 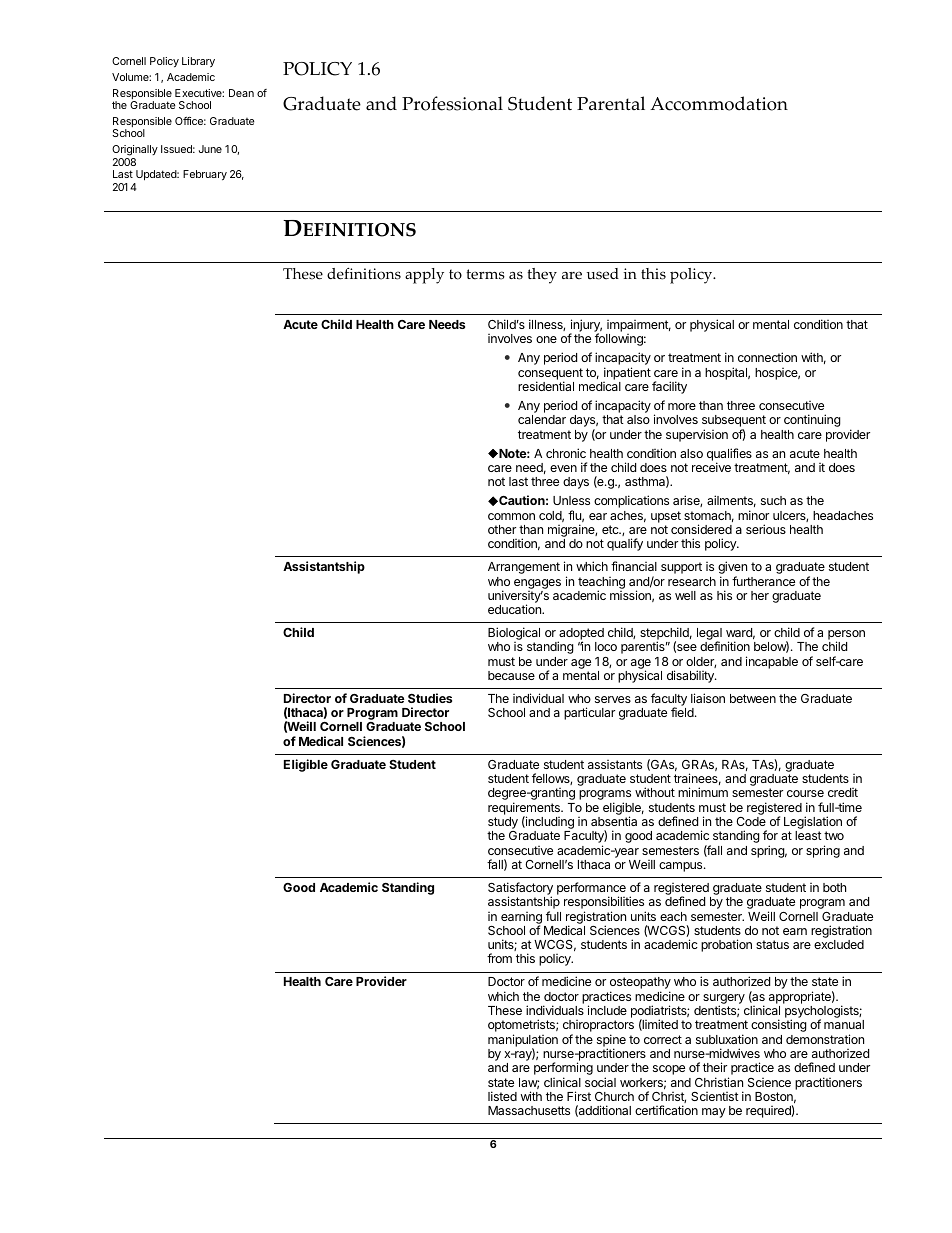 What do you see at coordinates (734, 422) in the document?
I see `subsequent` at bounding box center [734, 422].
